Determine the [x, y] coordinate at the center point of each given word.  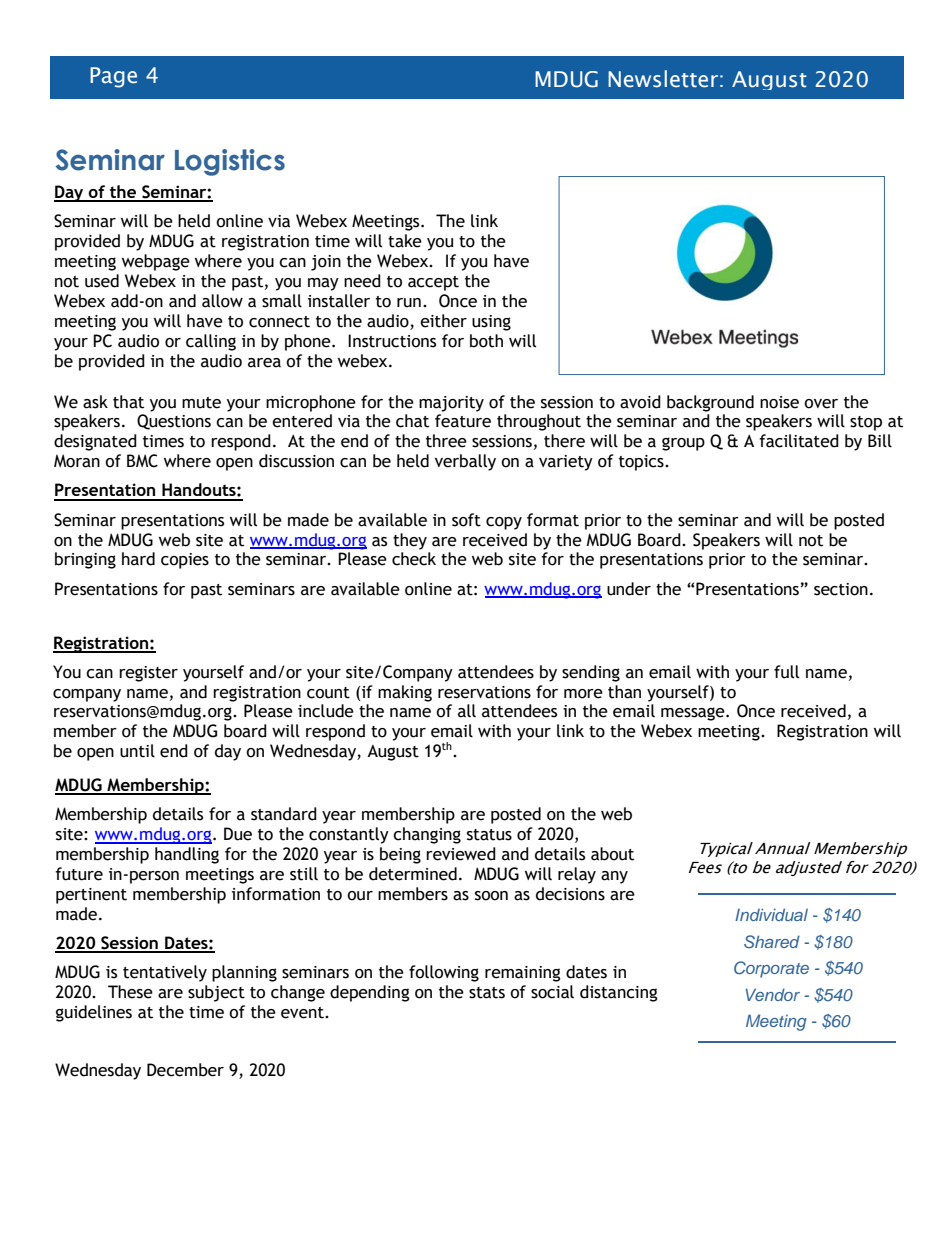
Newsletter [663, 79]
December [185, 1070]
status [489, 835]
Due [238, 834]
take [405, 241]
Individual [771, 914]
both [486, 341]
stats [487, 993]
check [414, 559]
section [841, 589]
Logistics [230, 162]
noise [779, 402]
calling [211, 342]
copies [185, 561]
